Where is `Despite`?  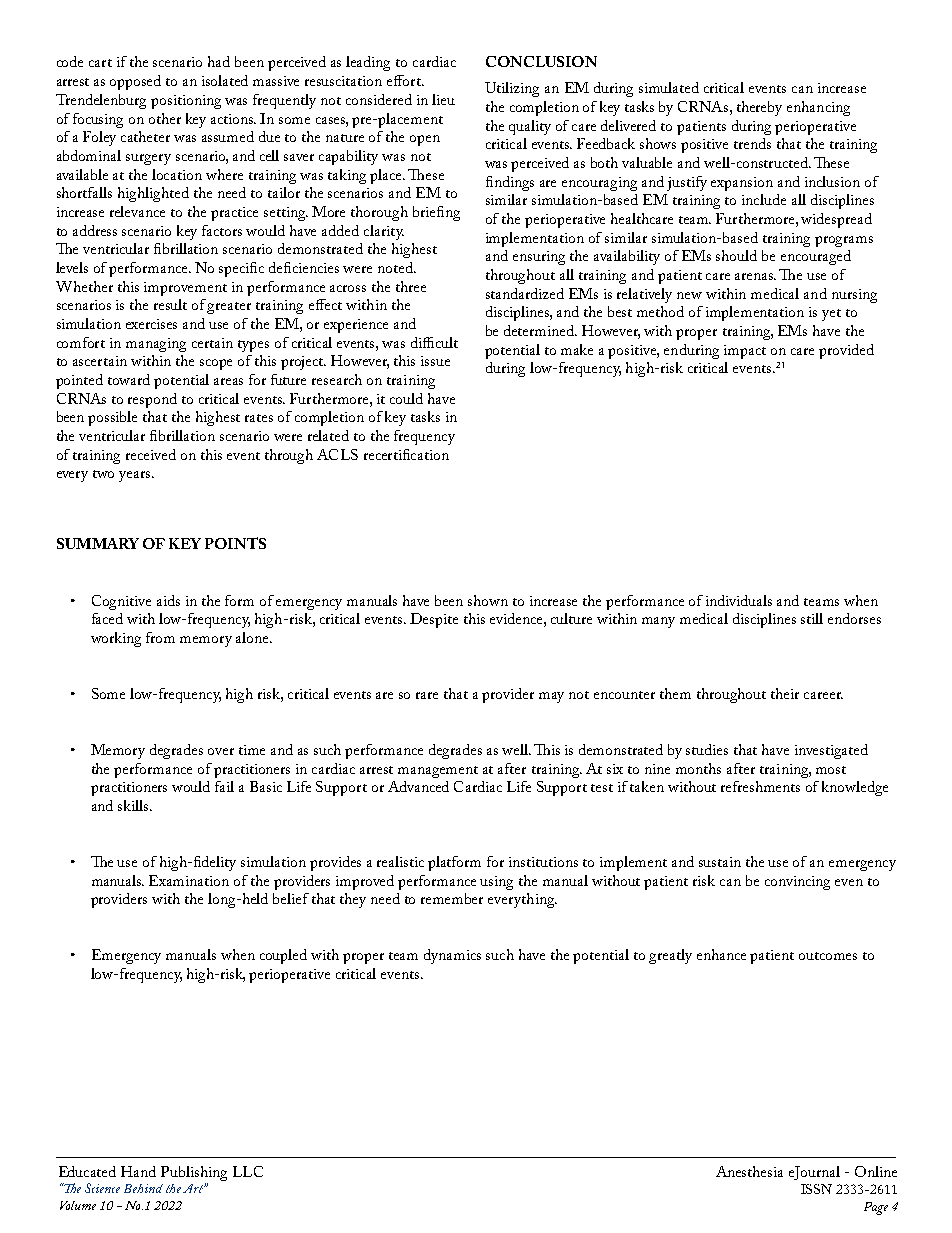 Despite is located at coordinates (434, 620).
